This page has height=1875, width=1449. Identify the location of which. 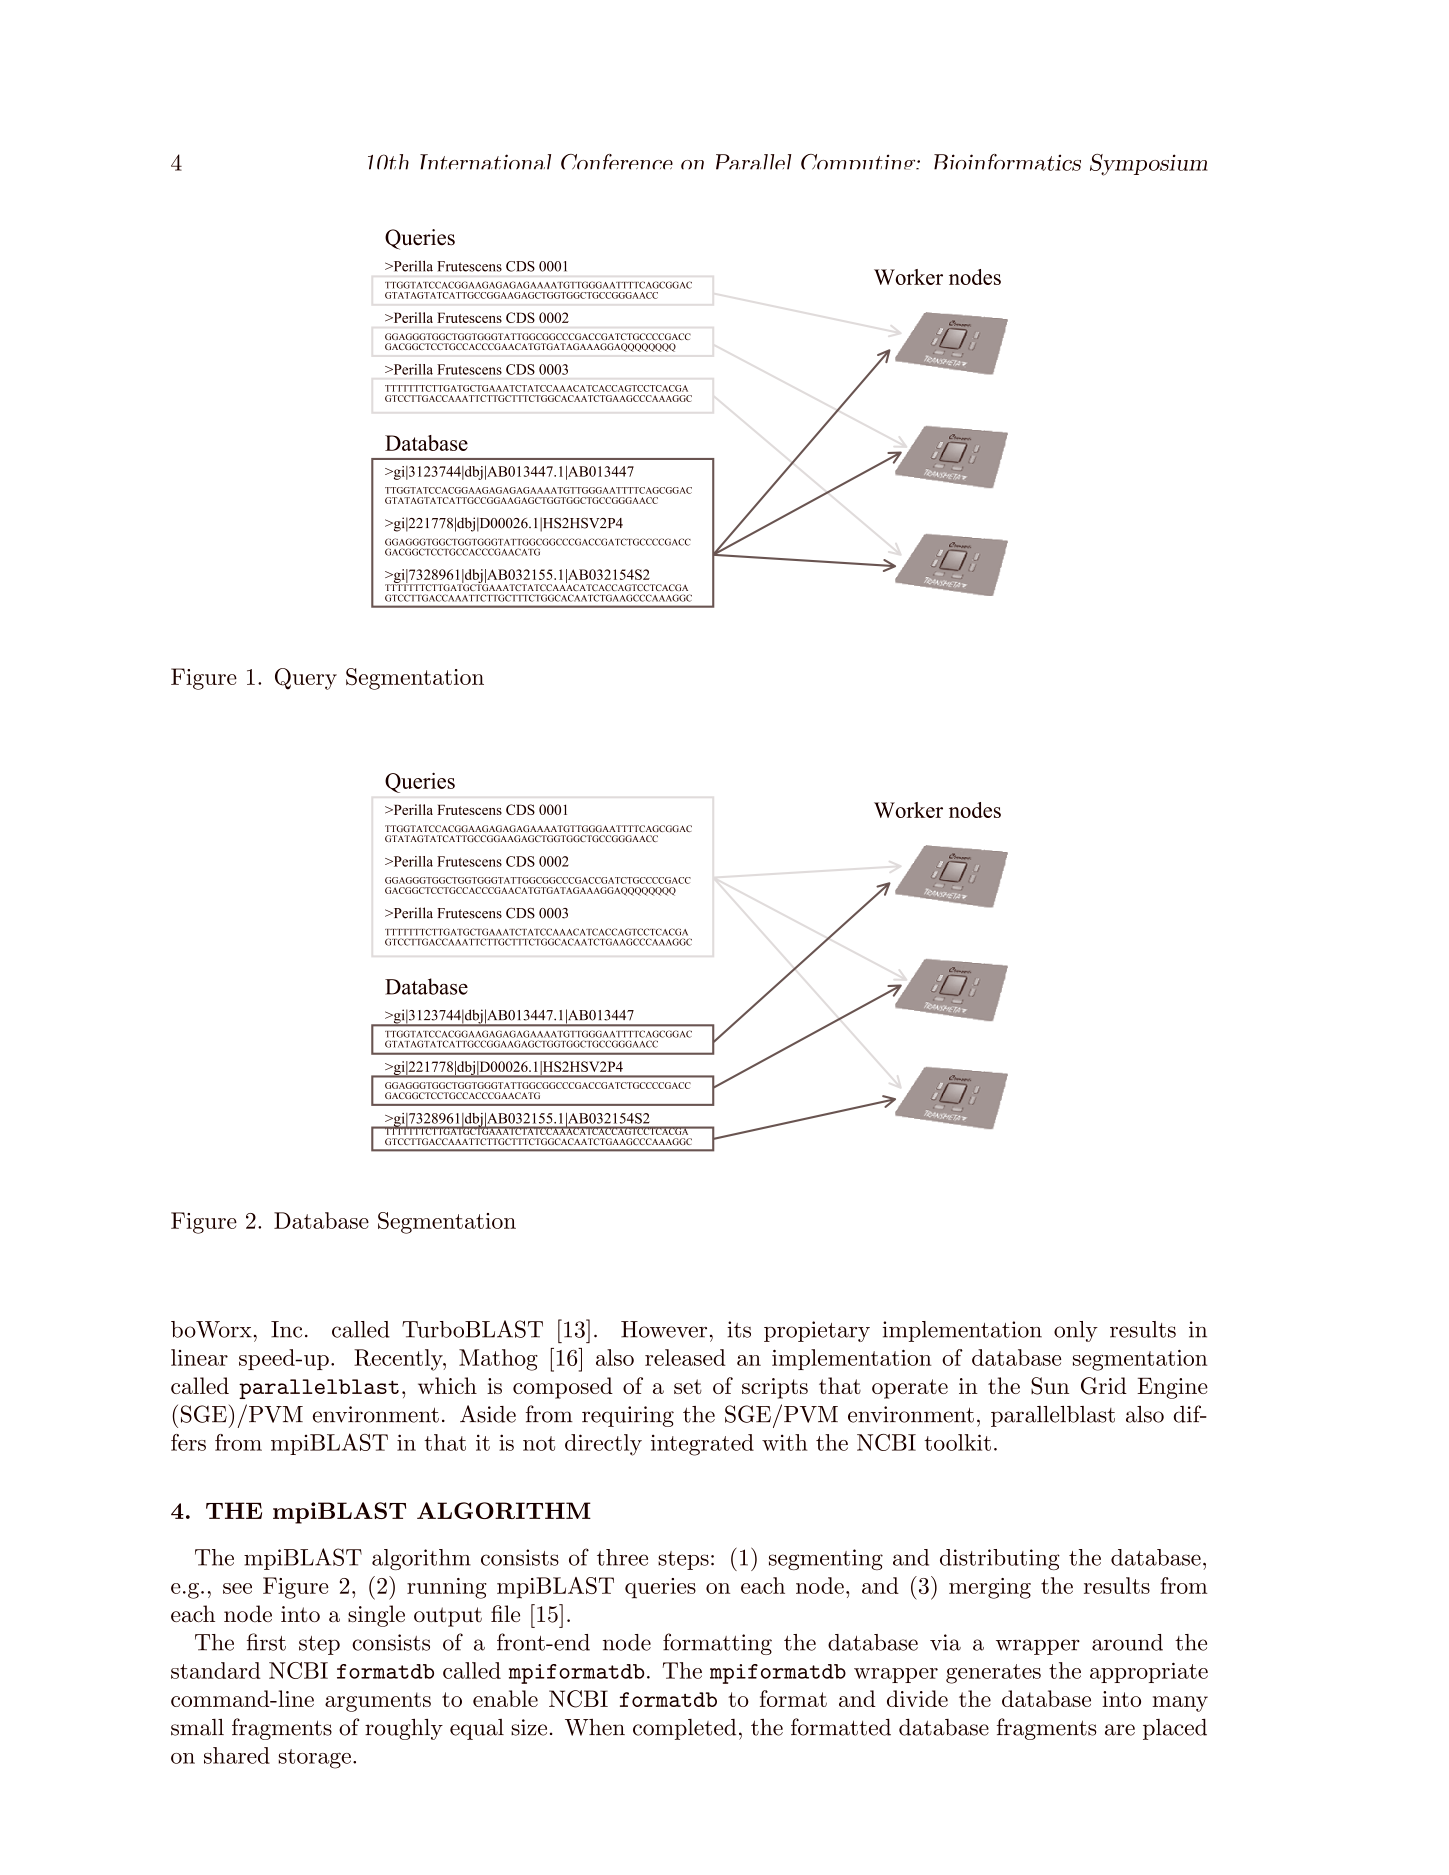
(447, 1385).
